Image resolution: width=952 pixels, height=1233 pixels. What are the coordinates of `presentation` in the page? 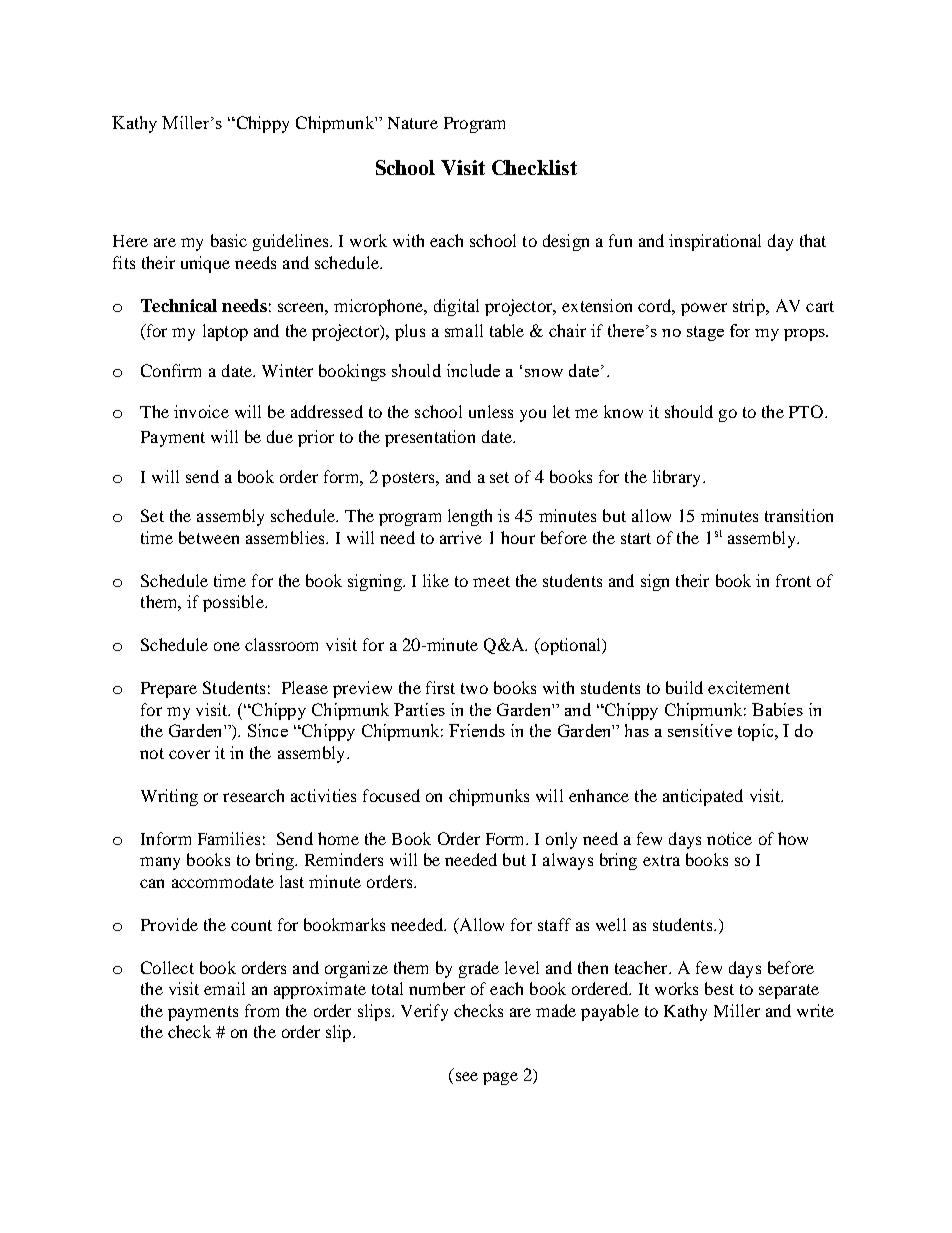 It's located at (430, 438).
